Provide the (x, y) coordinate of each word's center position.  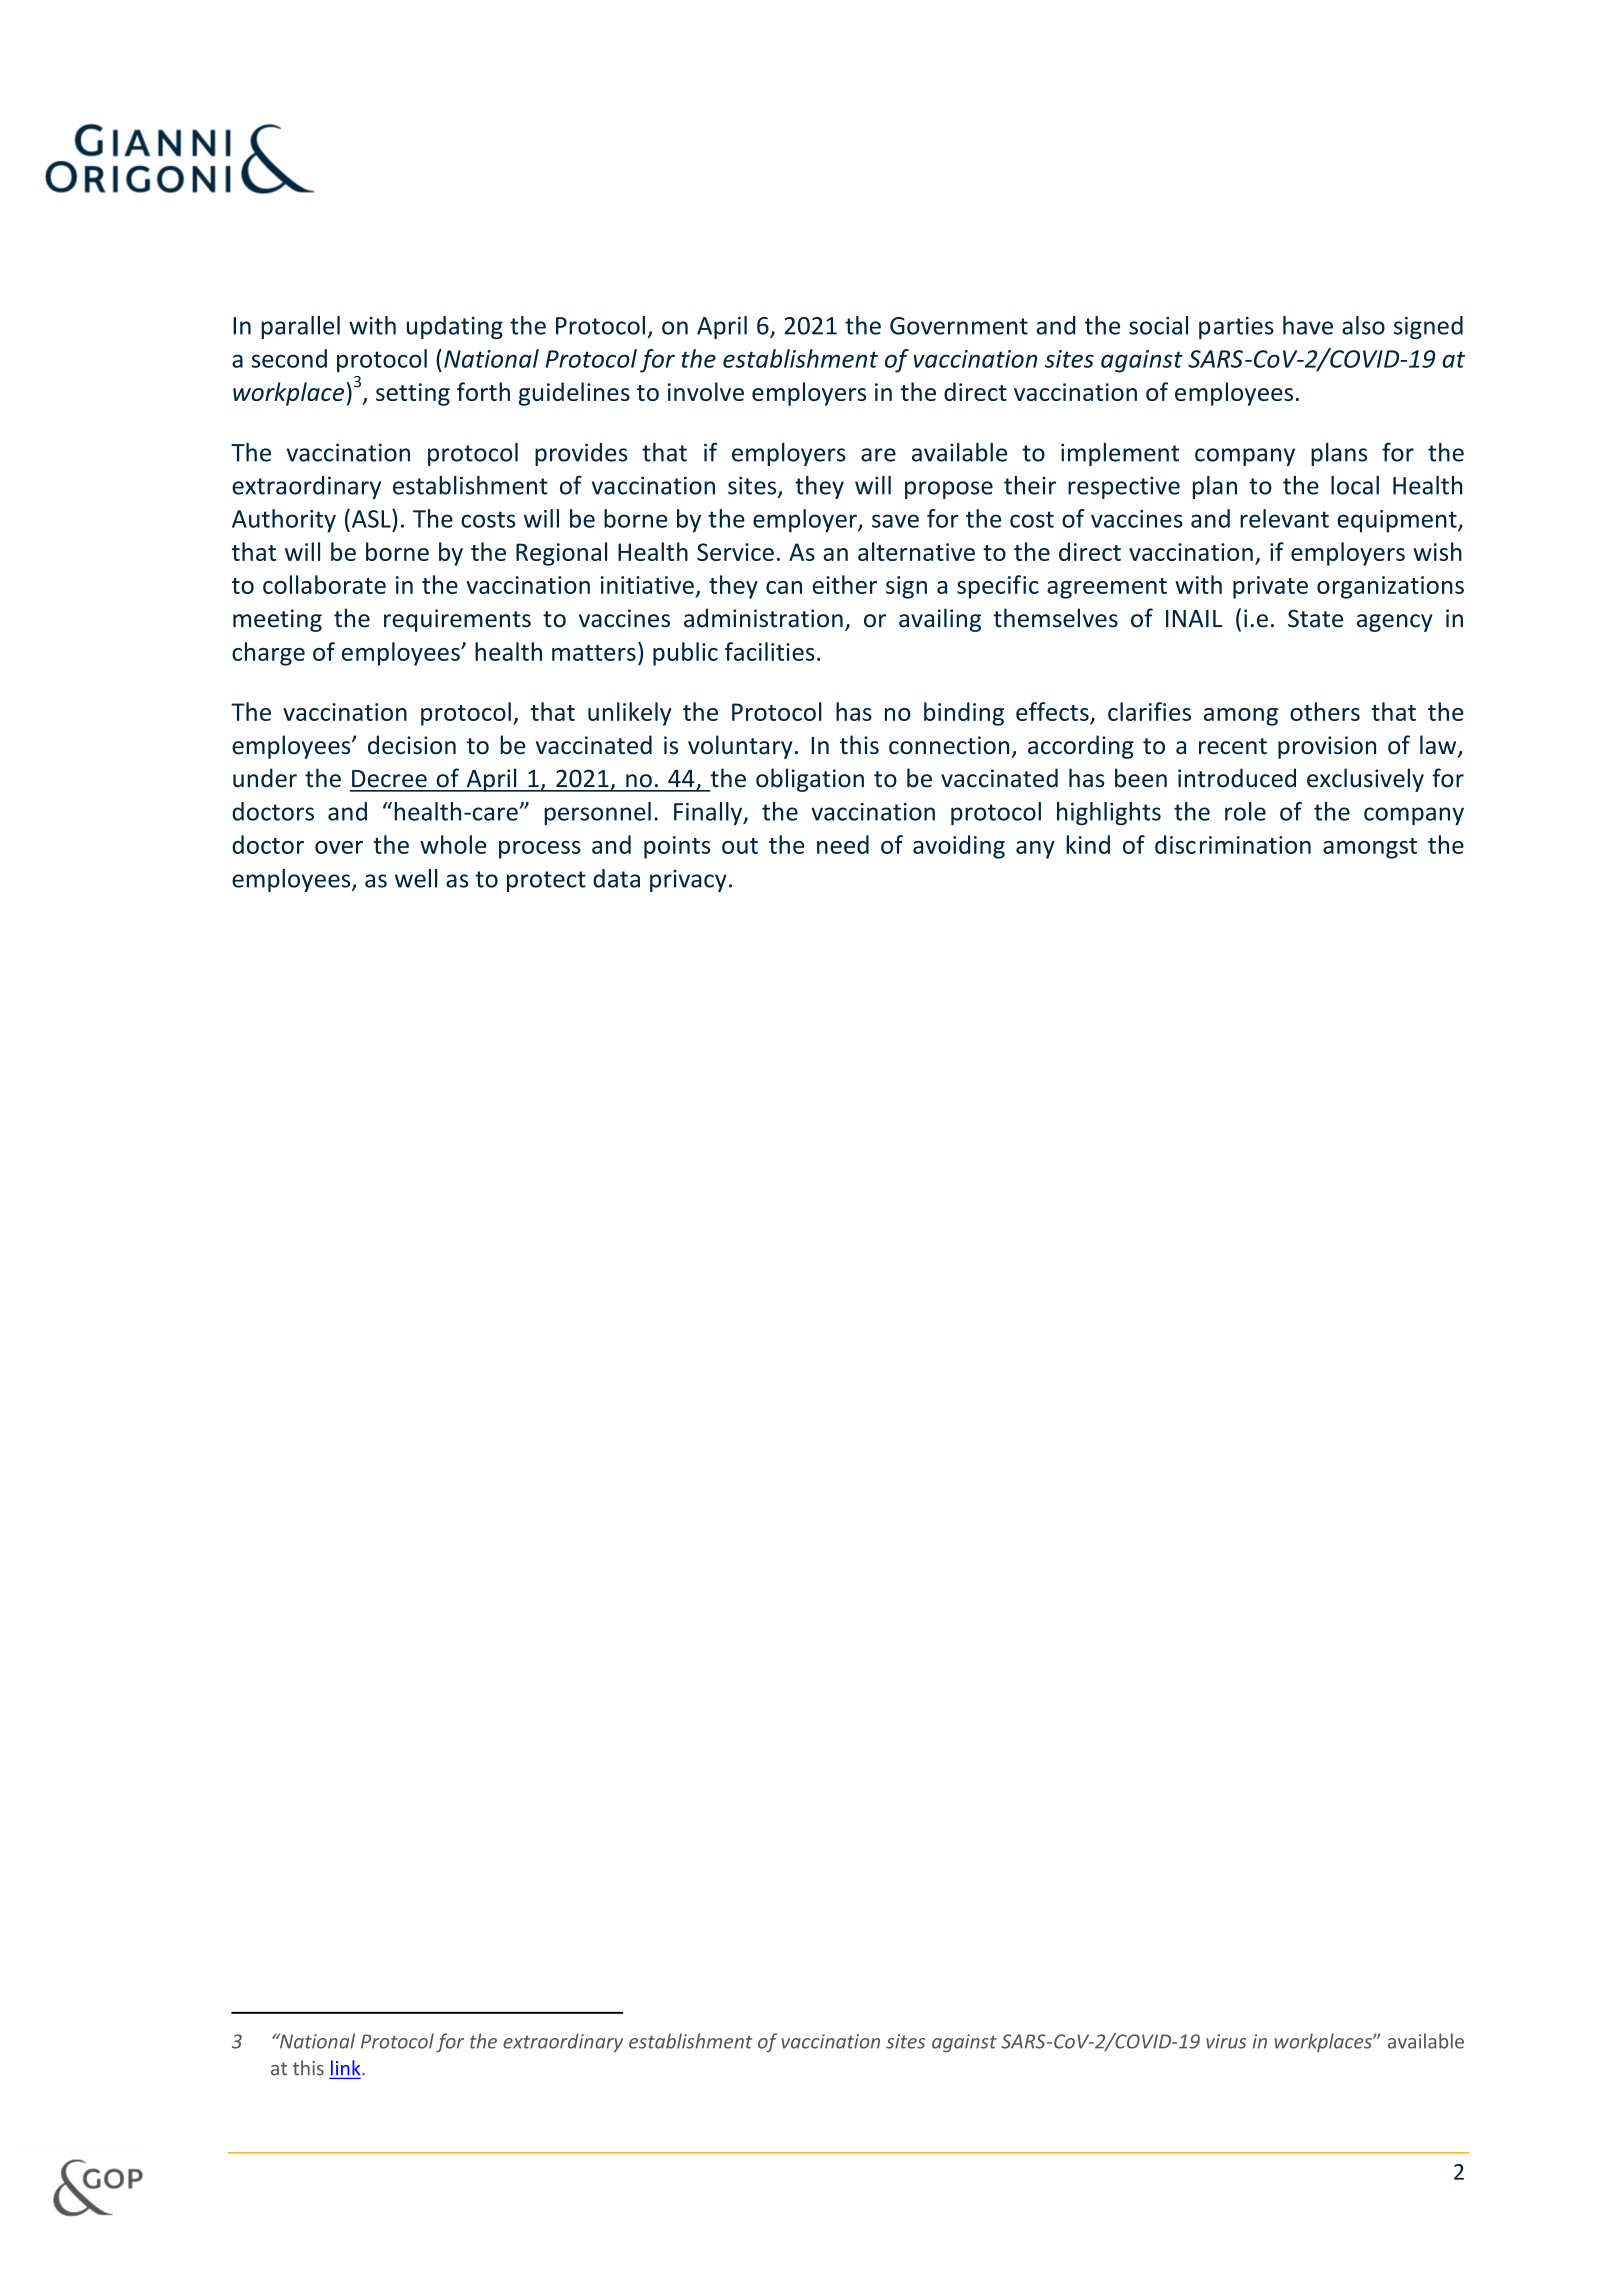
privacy (688, 881)
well (416, 878)
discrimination (1233, 844)
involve (706, 391)
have (1308, 325)
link (347, 2067)
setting (413, 394)
